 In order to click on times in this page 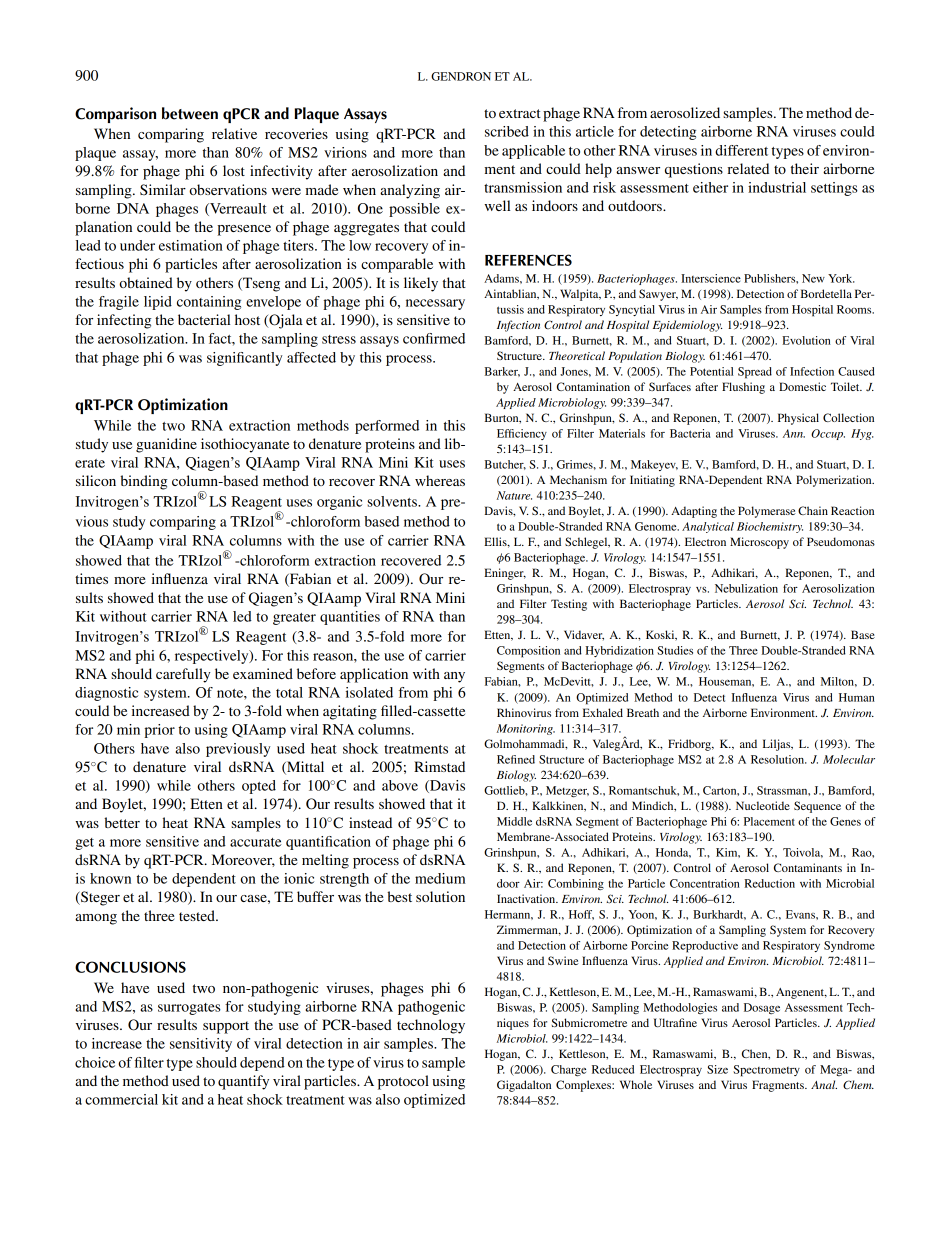, I will do `click(91, 578)`.
